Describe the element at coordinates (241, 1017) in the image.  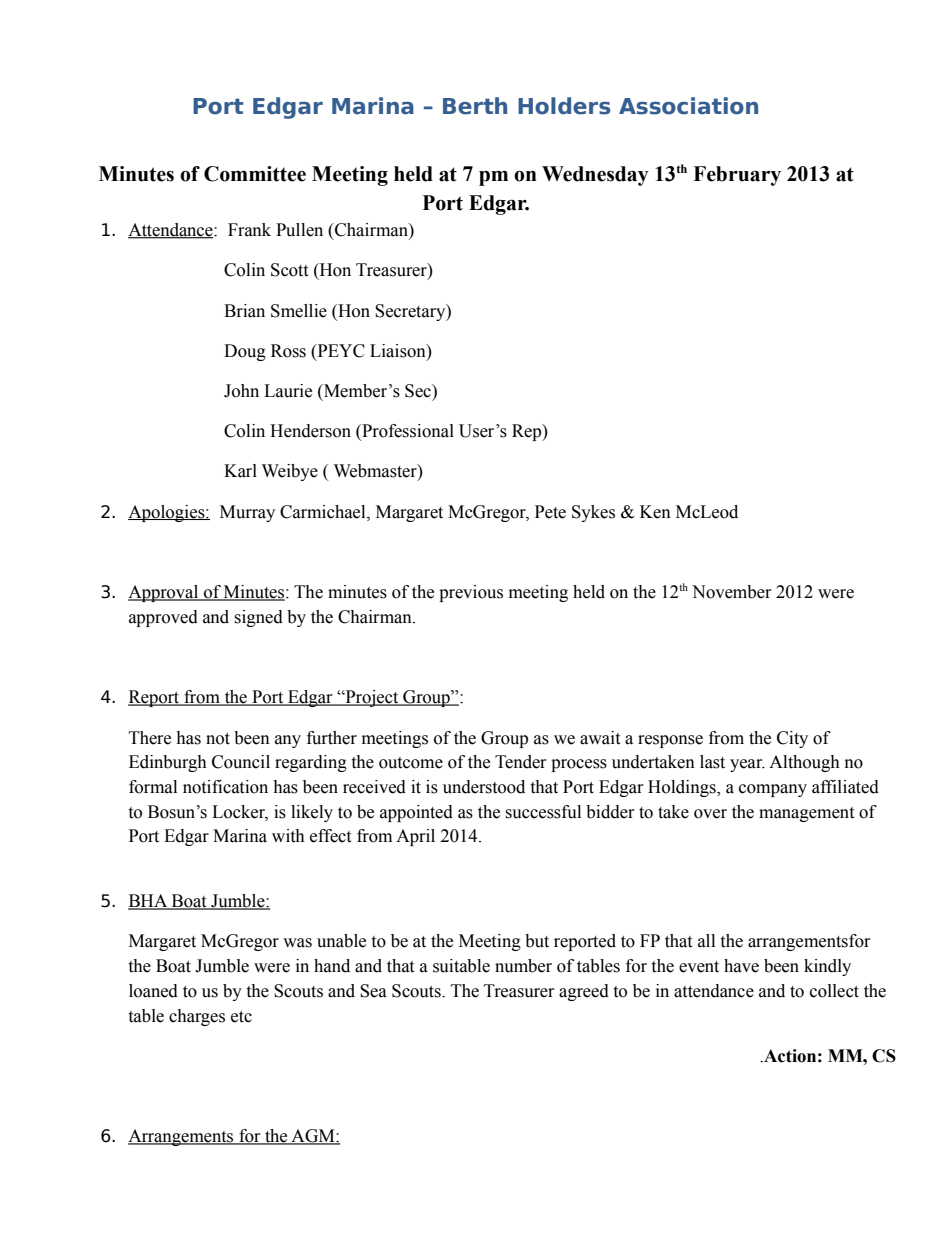
I see `etc` at that location.
